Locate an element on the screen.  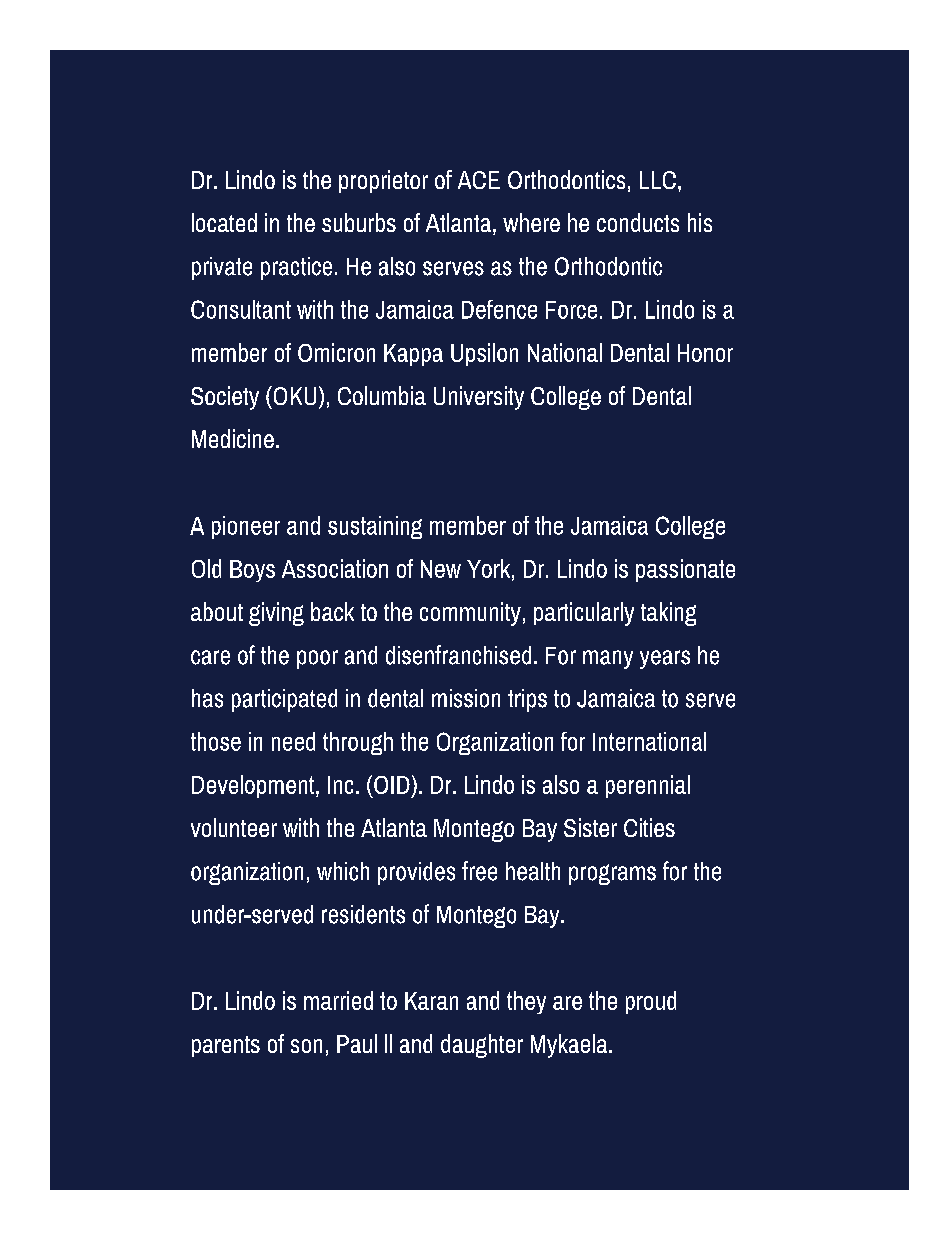
proud is located at coordinates (651, 1002).
